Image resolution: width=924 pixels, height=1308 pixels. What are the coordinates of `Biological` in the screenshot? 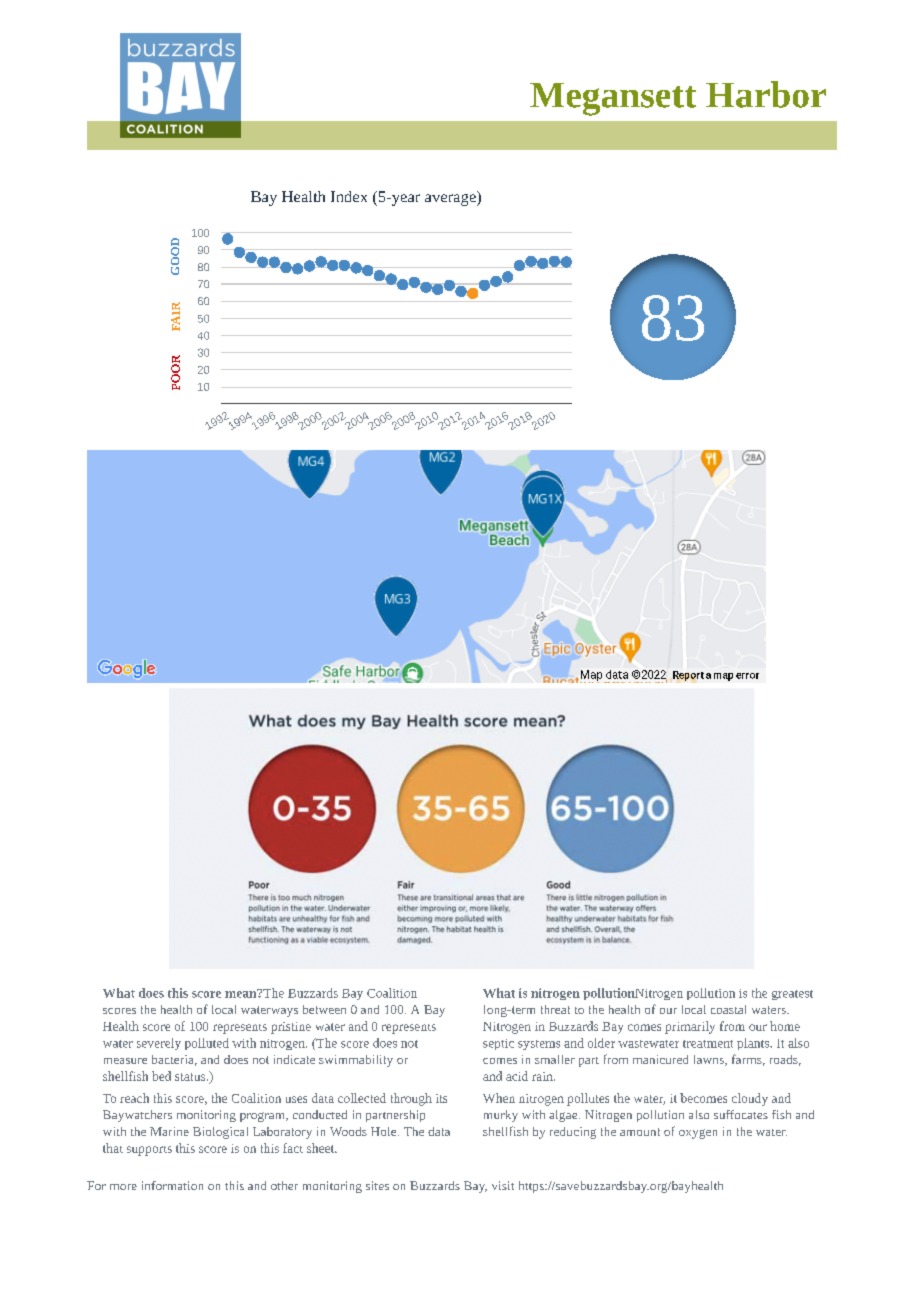 It's located at (220, 1133).
